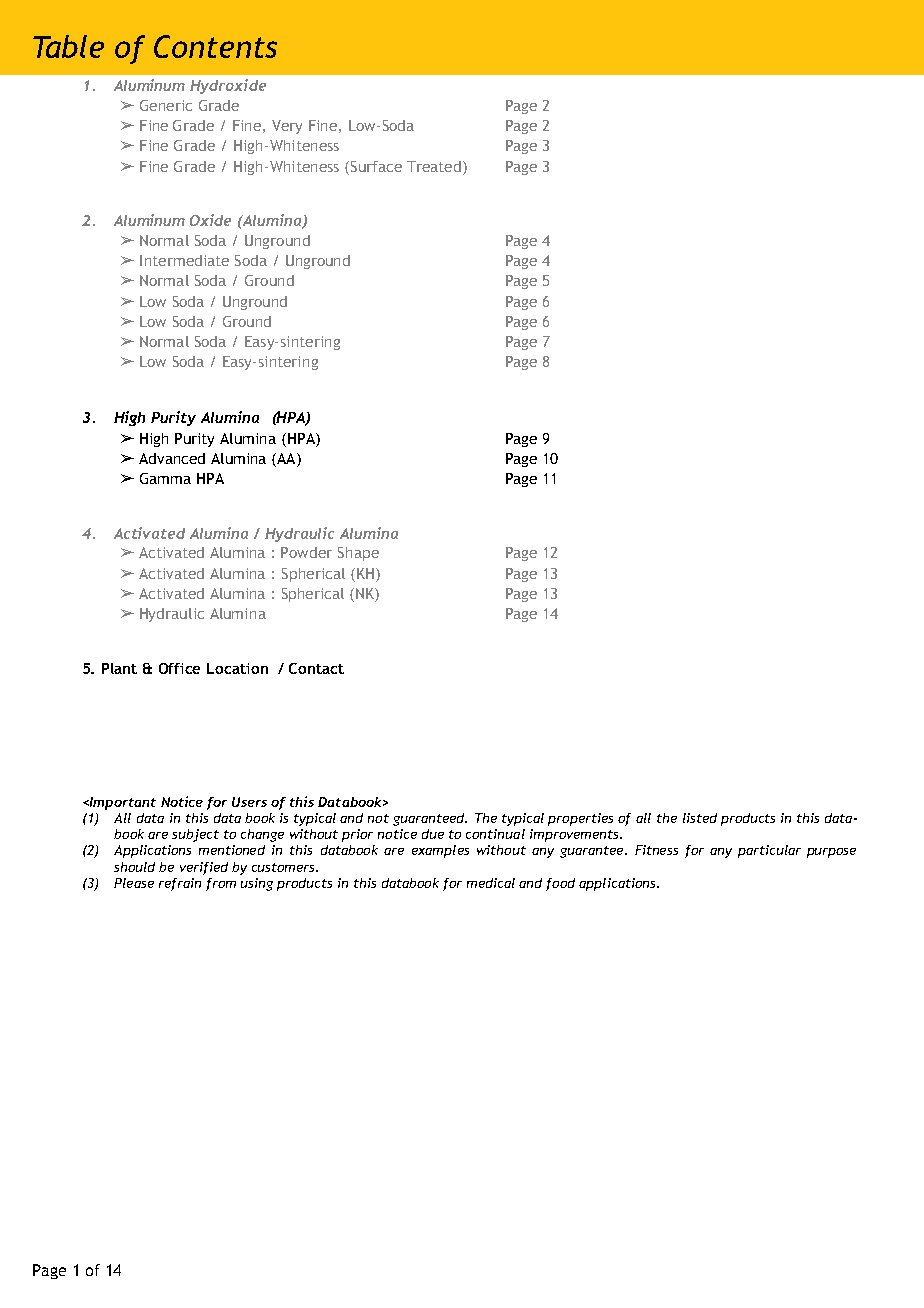  I want to click on Surface, so click(375, 166).
